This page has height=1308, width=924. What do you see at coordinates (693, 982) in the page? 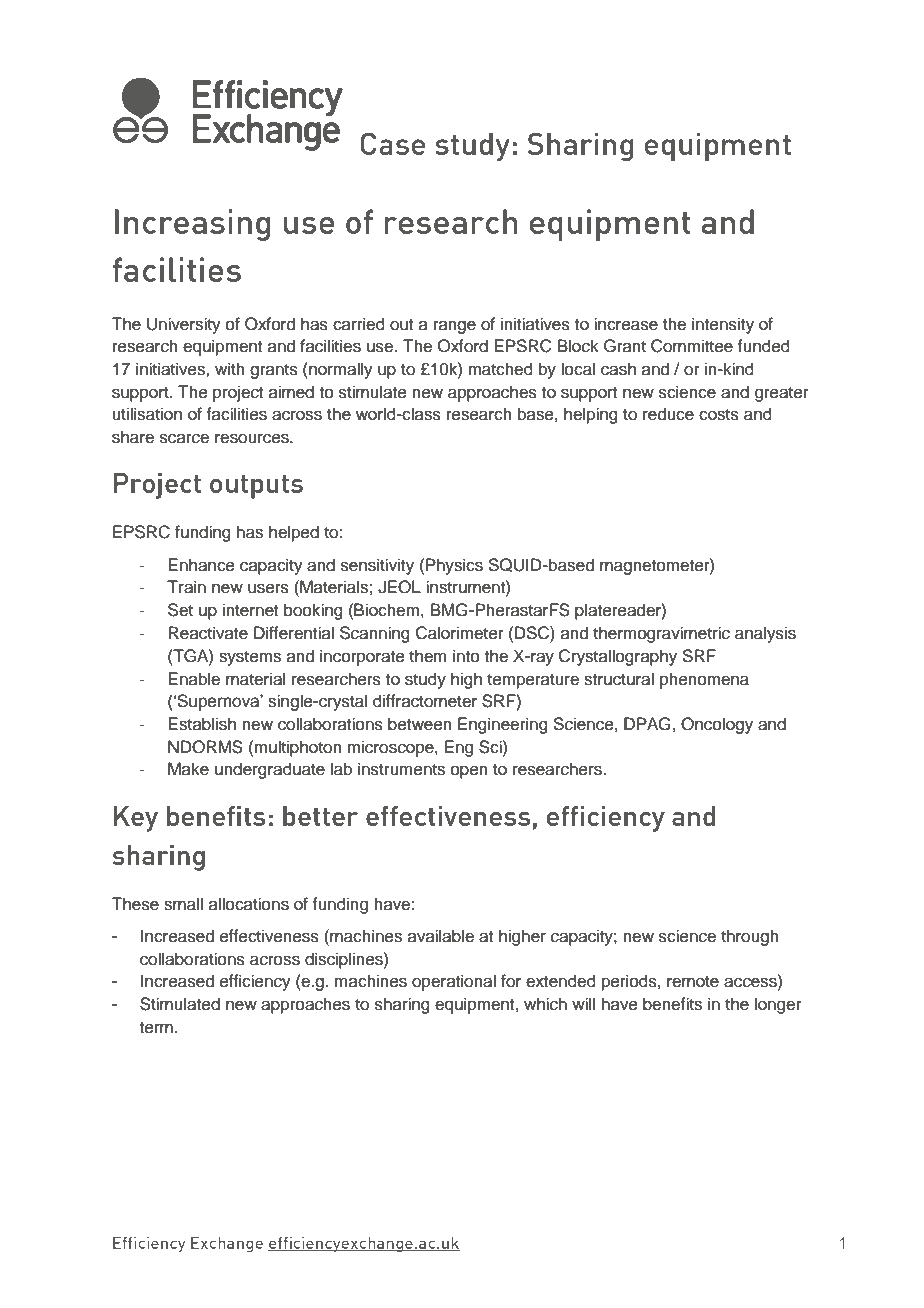
I see `remote` at bounding box center [693, 982].
